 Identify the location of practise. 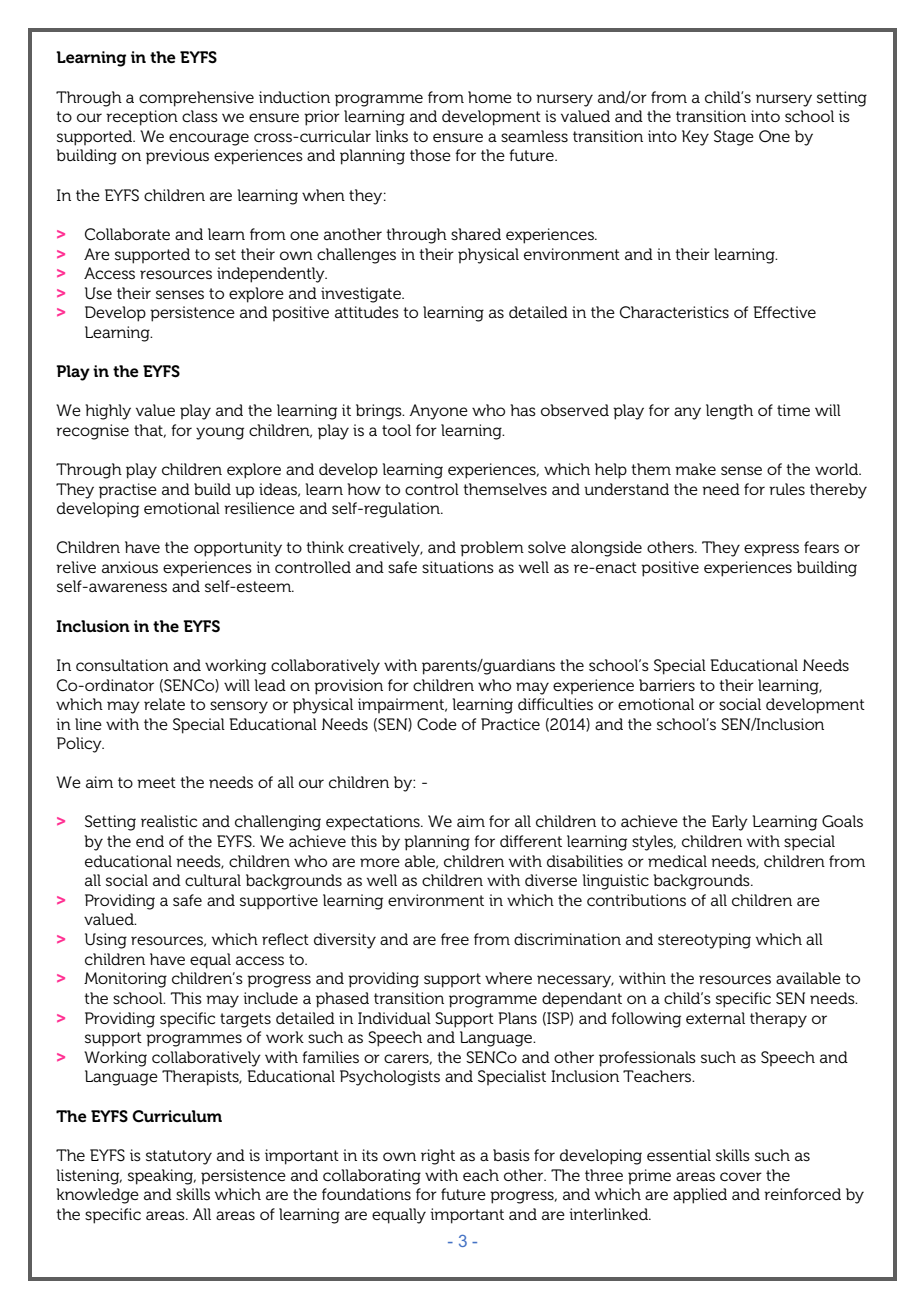
(128, 491).
